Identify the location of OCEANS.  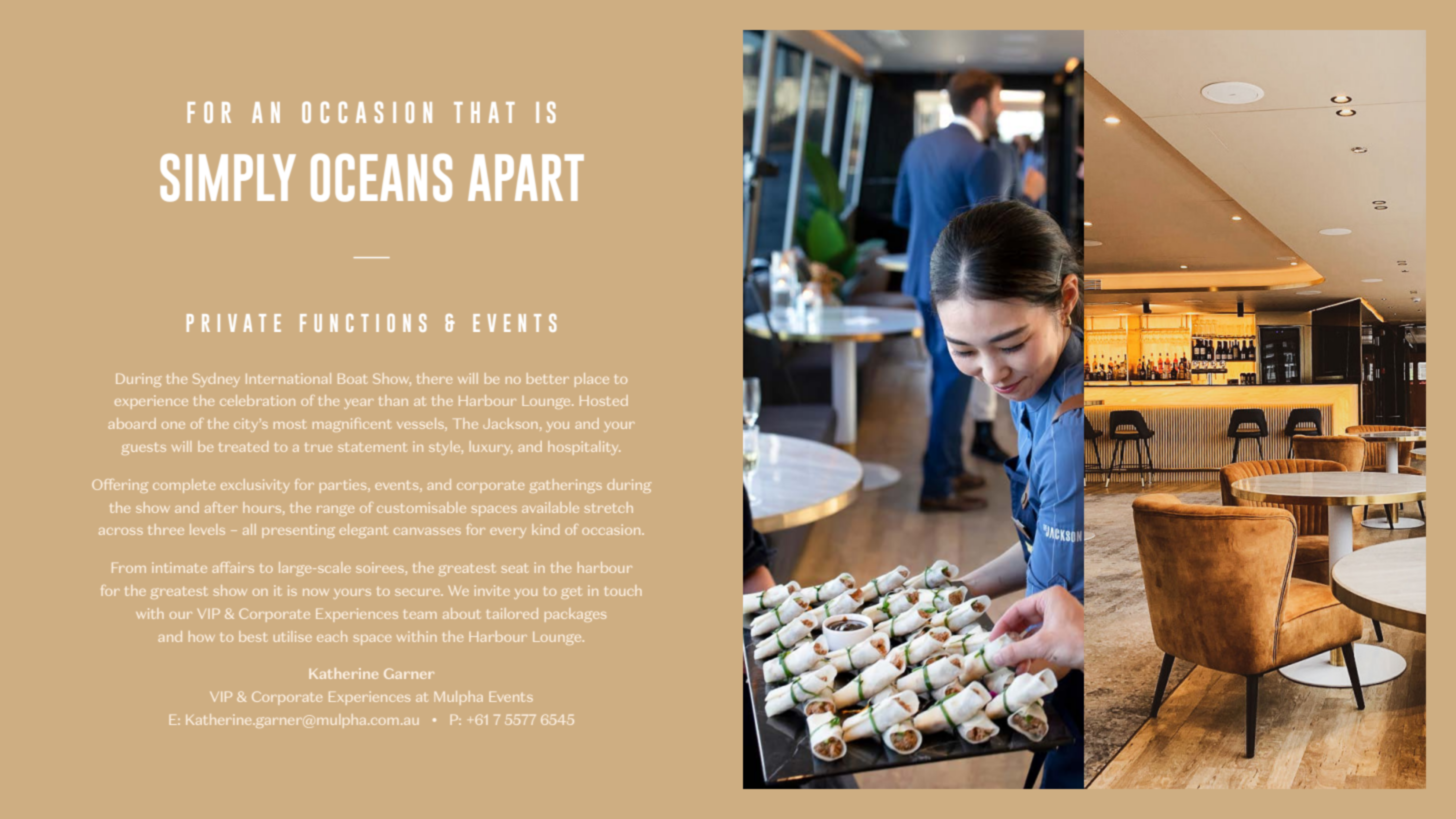
(381, 178).
